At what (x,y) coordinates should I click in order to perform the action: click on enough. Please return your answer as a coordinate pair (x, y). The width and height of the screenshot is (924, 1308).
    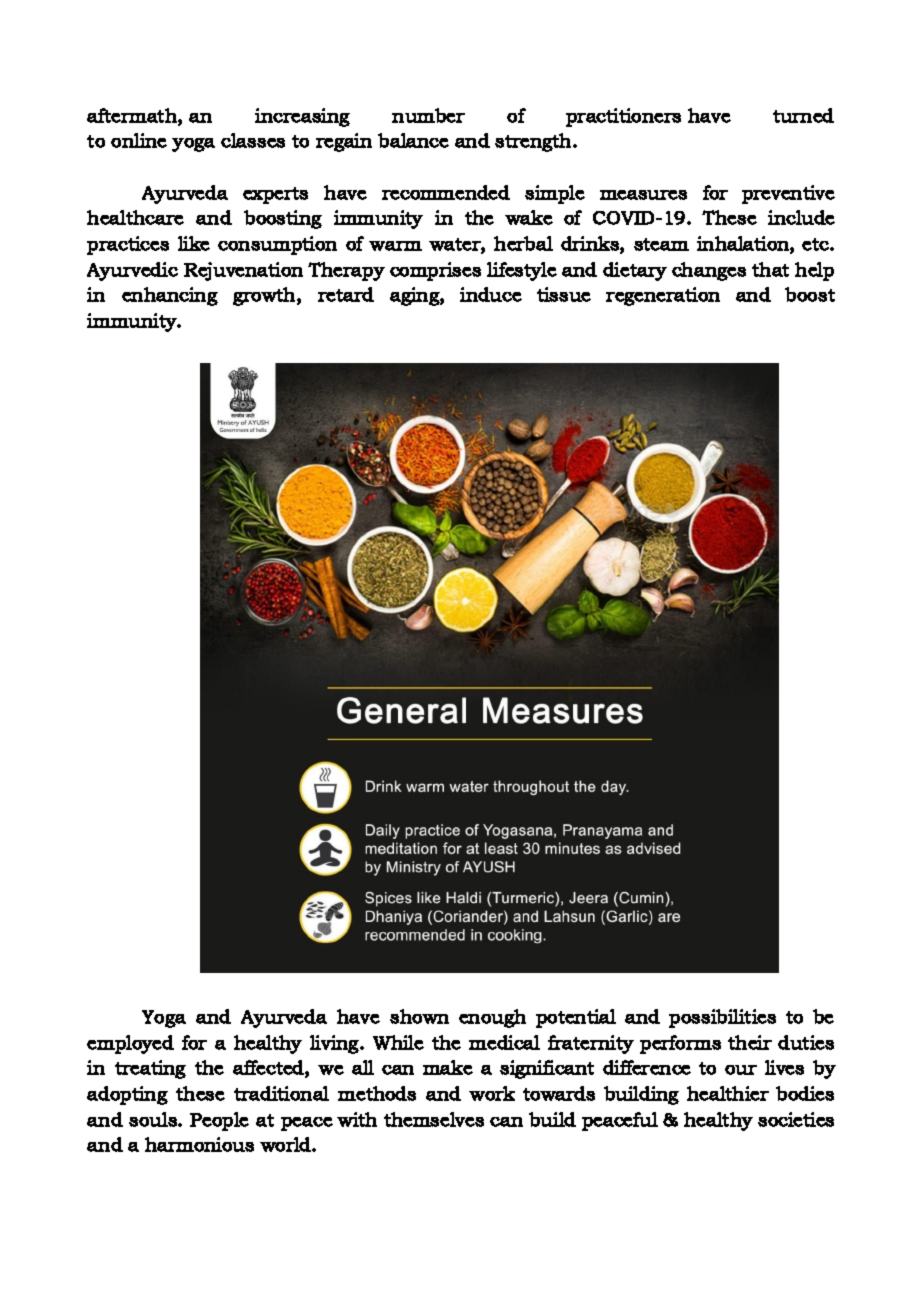
    Looking at the image, I should click on (492, 1018).
